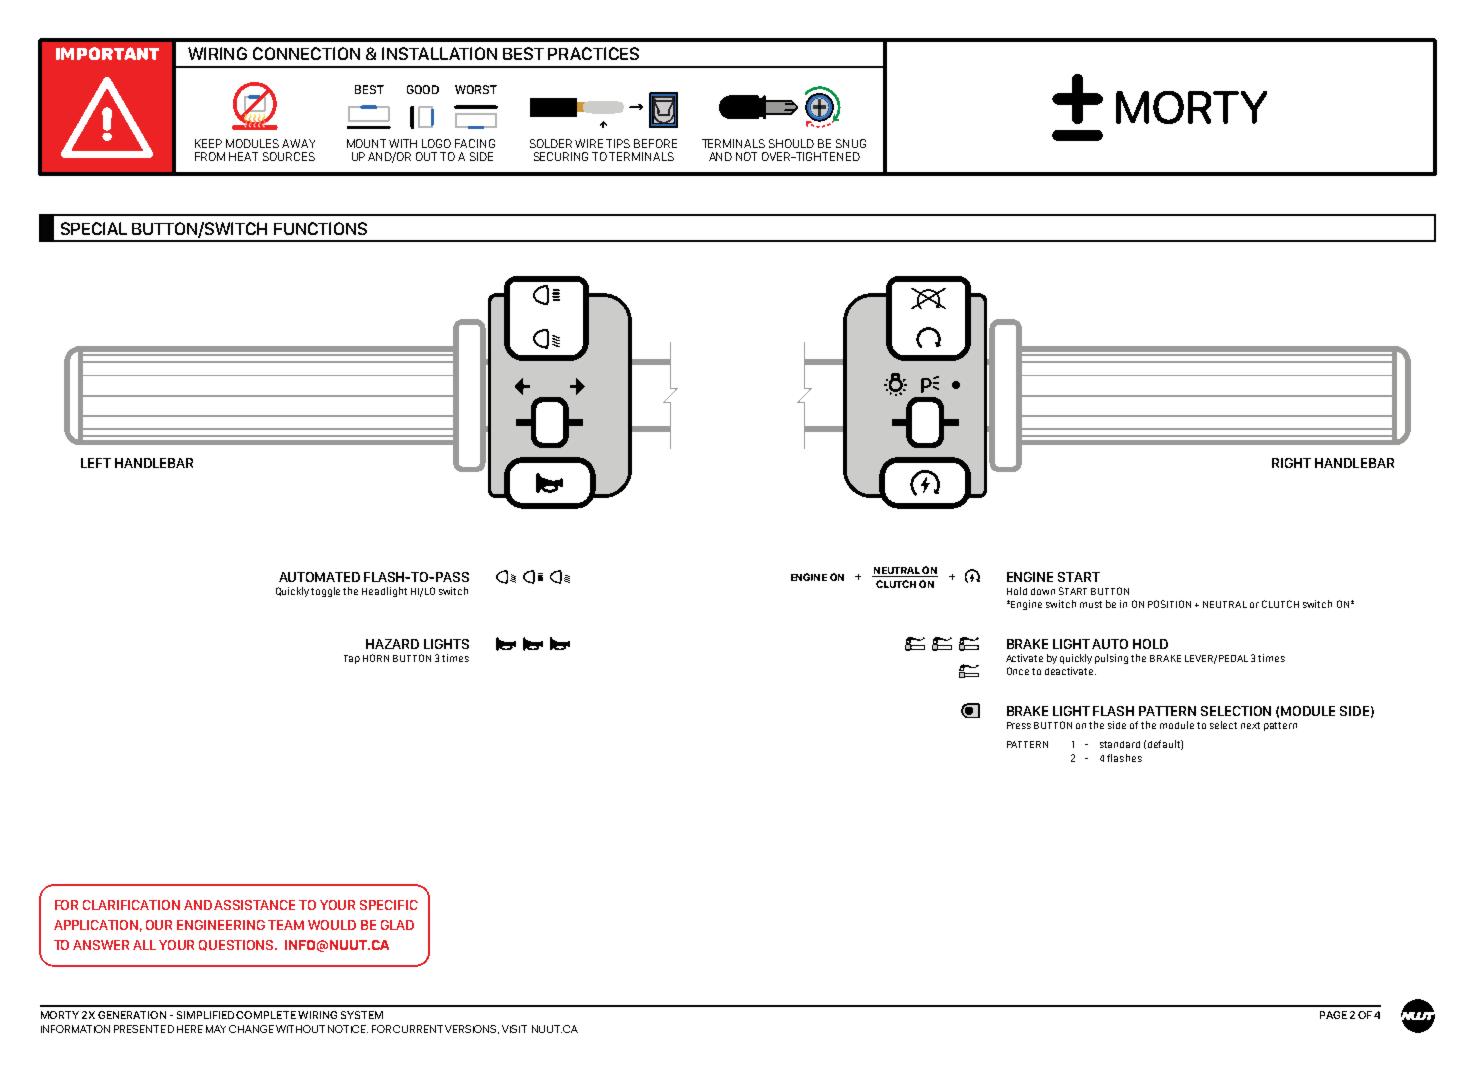  Describe the element at coordinates (1333, 1015) in the screenshot. I see `PAGE` at that location.
